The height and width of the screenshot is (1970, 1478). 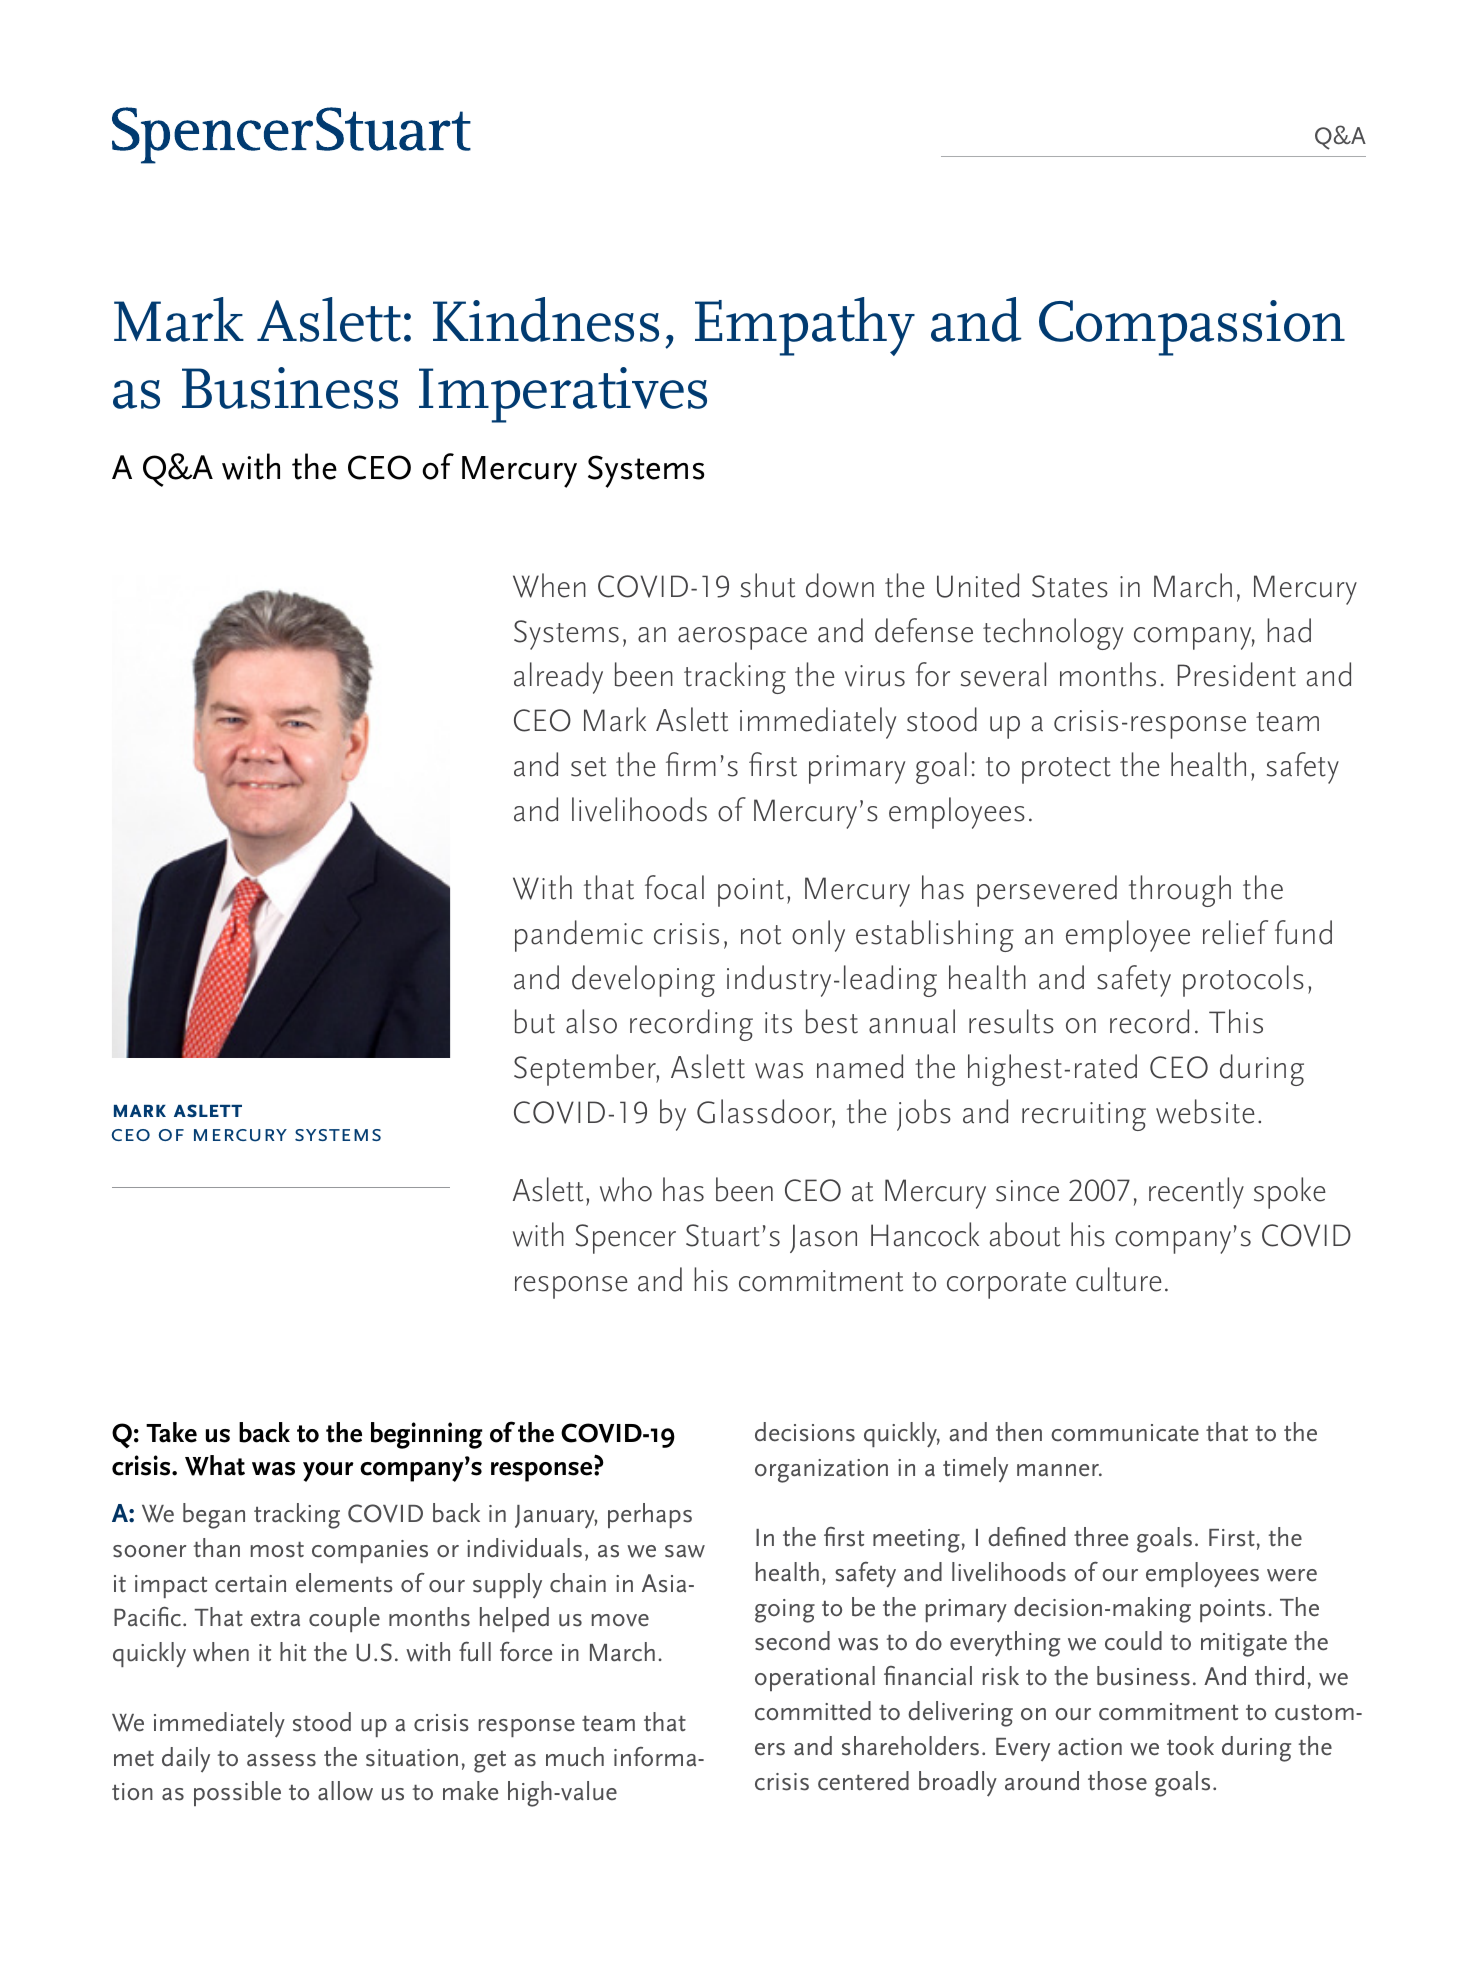 I want to click on This, so click(x=1236, y=1021).
